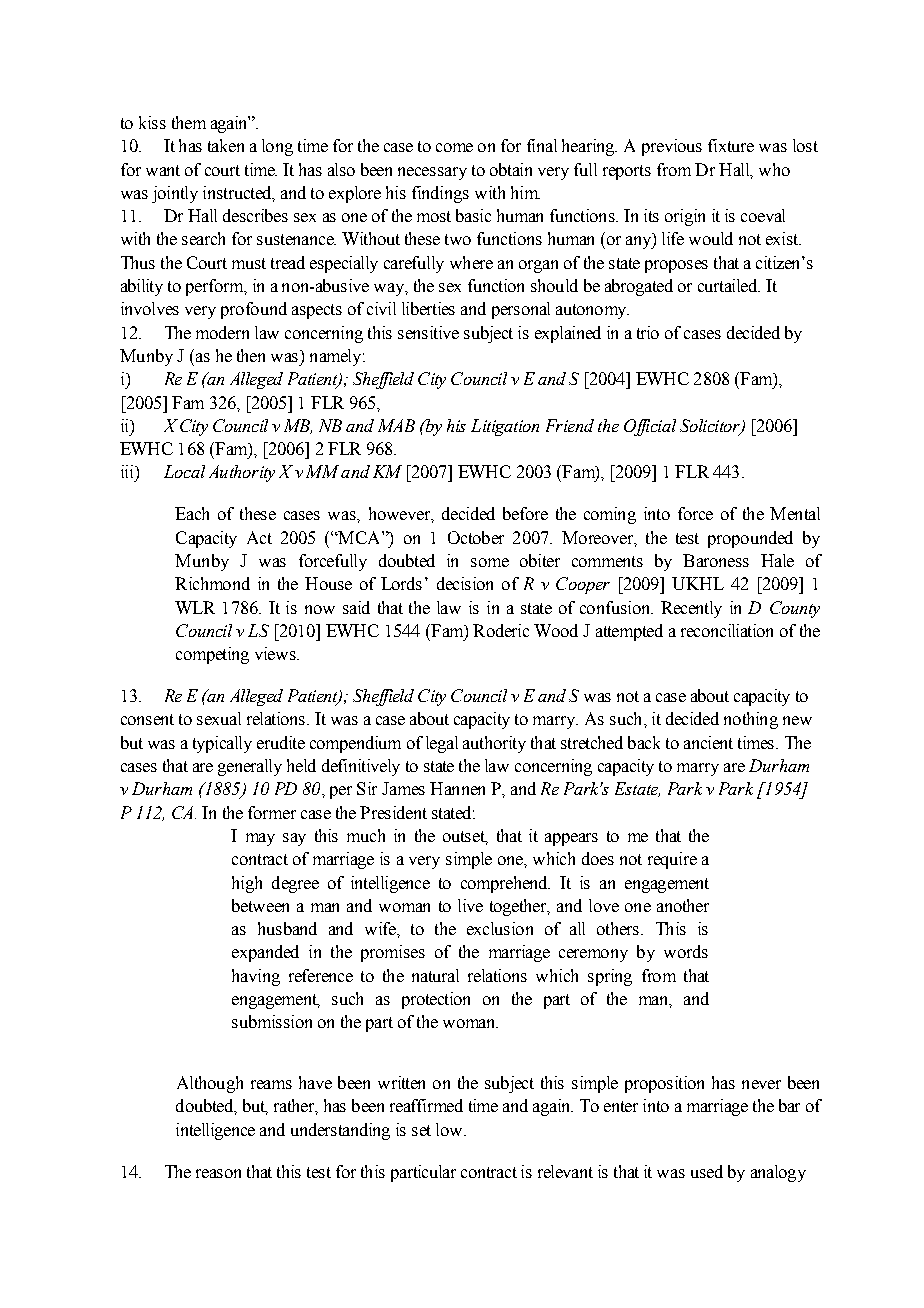 The height and width of the document is (1308, 924). Describe the element at coordinates (731, 145) in the document. I see `fixture` at that location.
